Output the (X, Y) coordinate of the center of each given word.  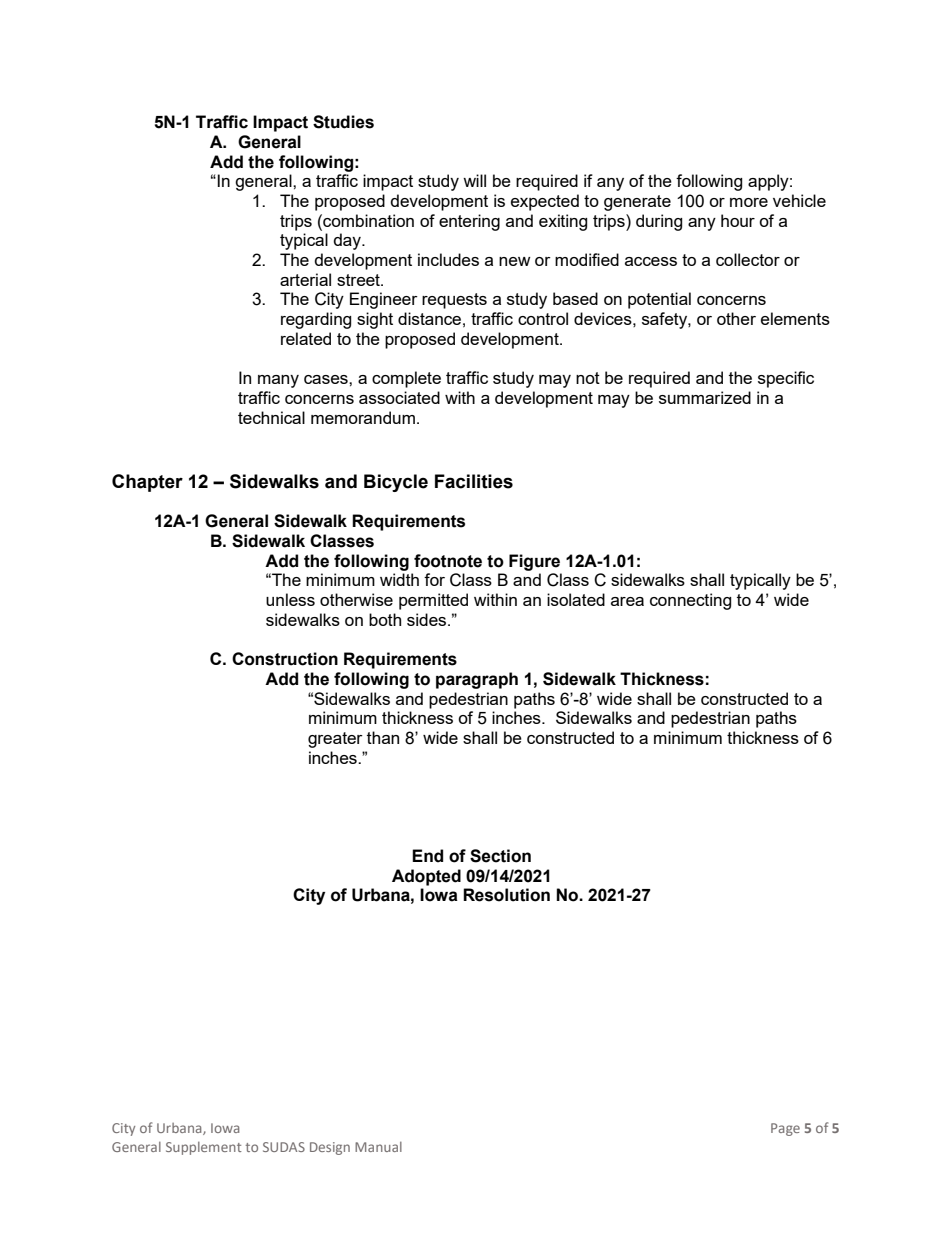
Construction (285, 659)
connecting (690, 601)
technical (271, 417)
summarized (705, 397)
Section (500, 856)
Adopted (426, 877)
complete (406, 379)
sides (428, 619)
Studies (343, 122)
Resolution (506, 895)
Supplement (204, 1148)
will (474, 180)
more (749, 202)
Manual (378, 1147)
